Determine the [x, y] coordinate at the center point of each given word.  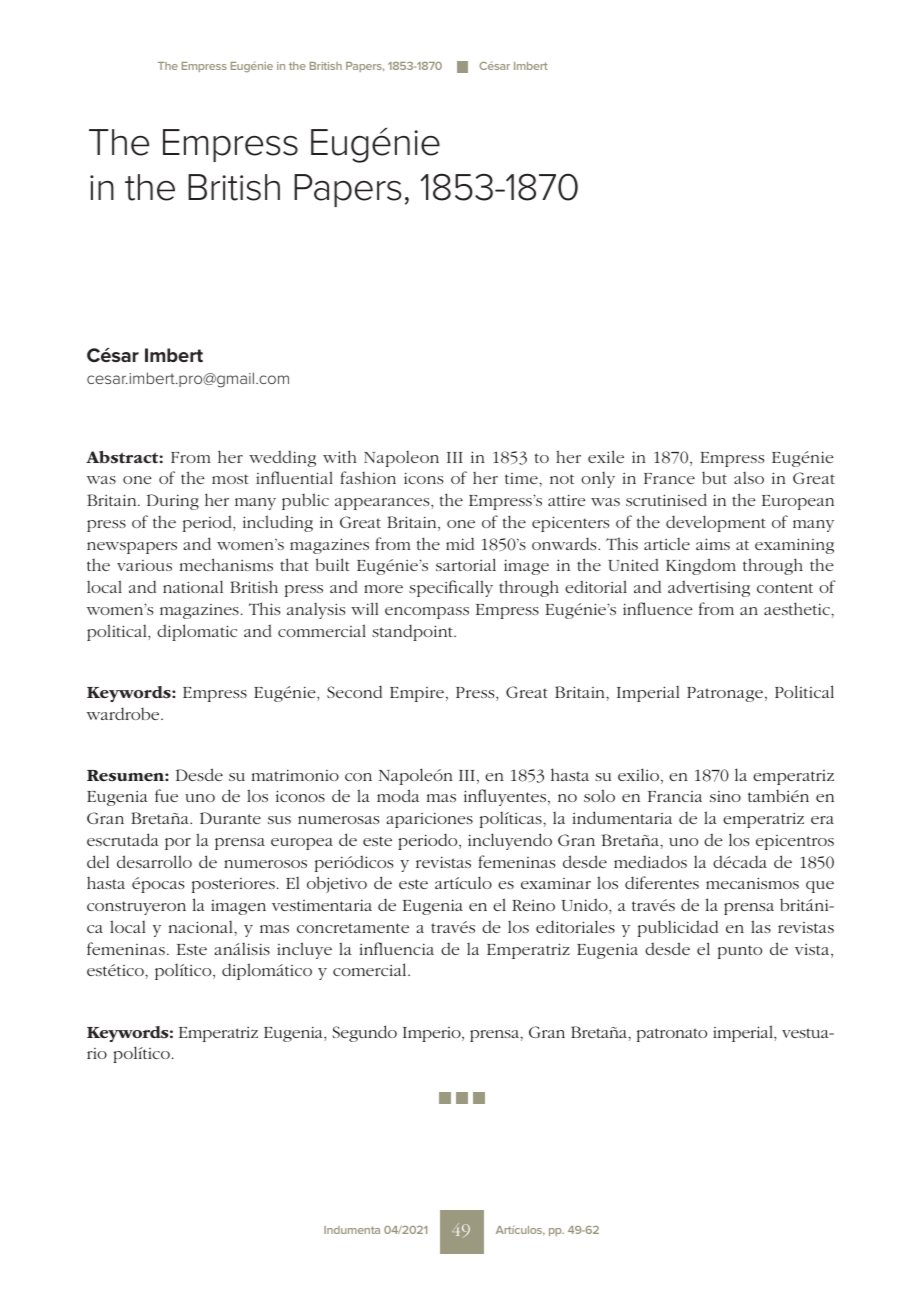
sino [725, 796]
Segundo [365, 1033]
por [178, 844]
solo [599, 795]
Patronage [725, 694]
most [230, 479]
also [749, 478]
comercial [371, 969]
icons [424, 478]
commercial [322, 630]
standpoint [413, 632]
